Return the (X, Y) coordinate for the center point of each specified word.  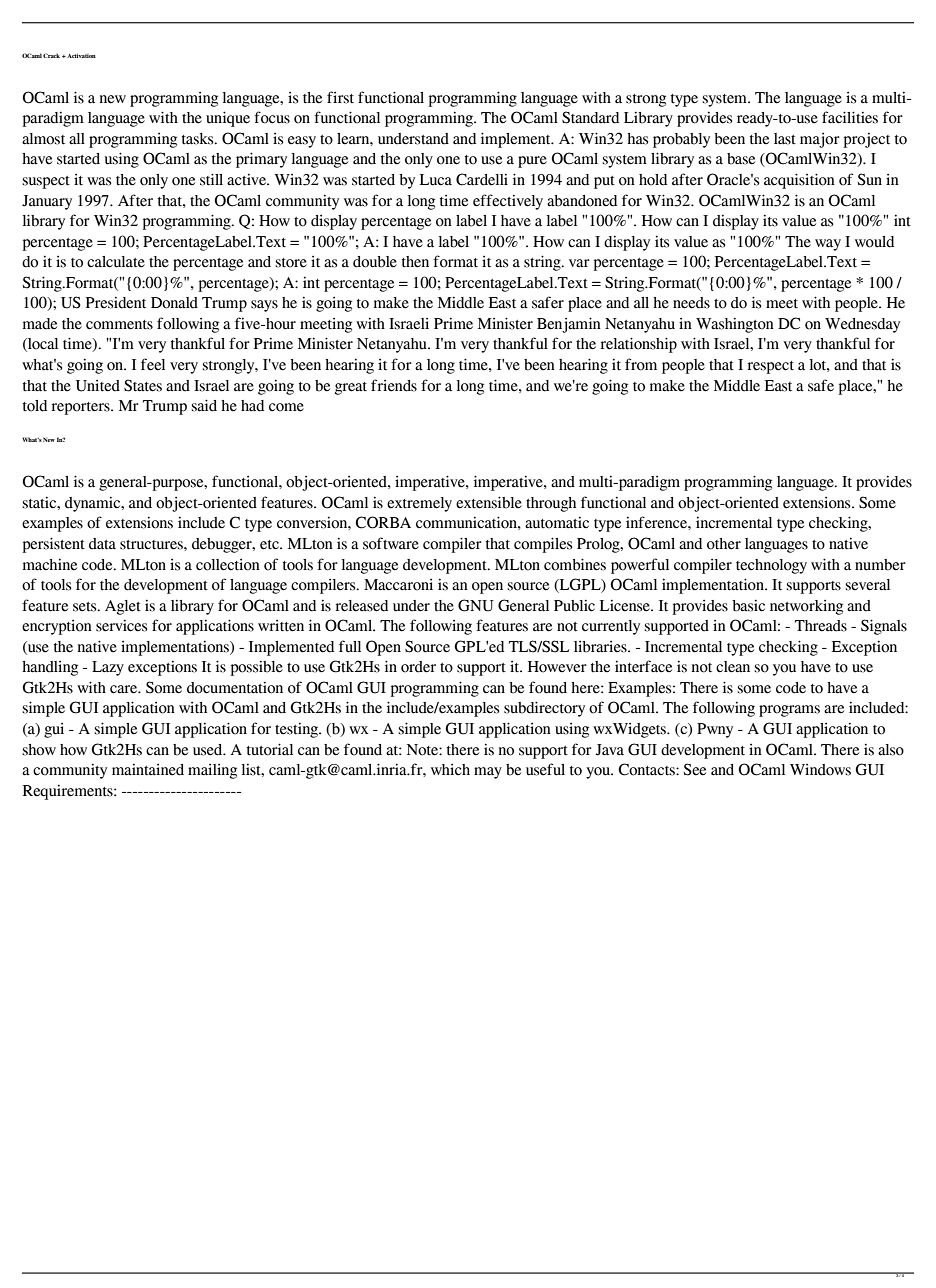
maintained (148, 769)
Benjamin (569, 325)
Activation (80, 55)
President (116, 302)
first (340, 97)
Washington (735, 325)
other (724, 544)
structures (152, 545)
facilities (850, 117)
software (391, 543)
